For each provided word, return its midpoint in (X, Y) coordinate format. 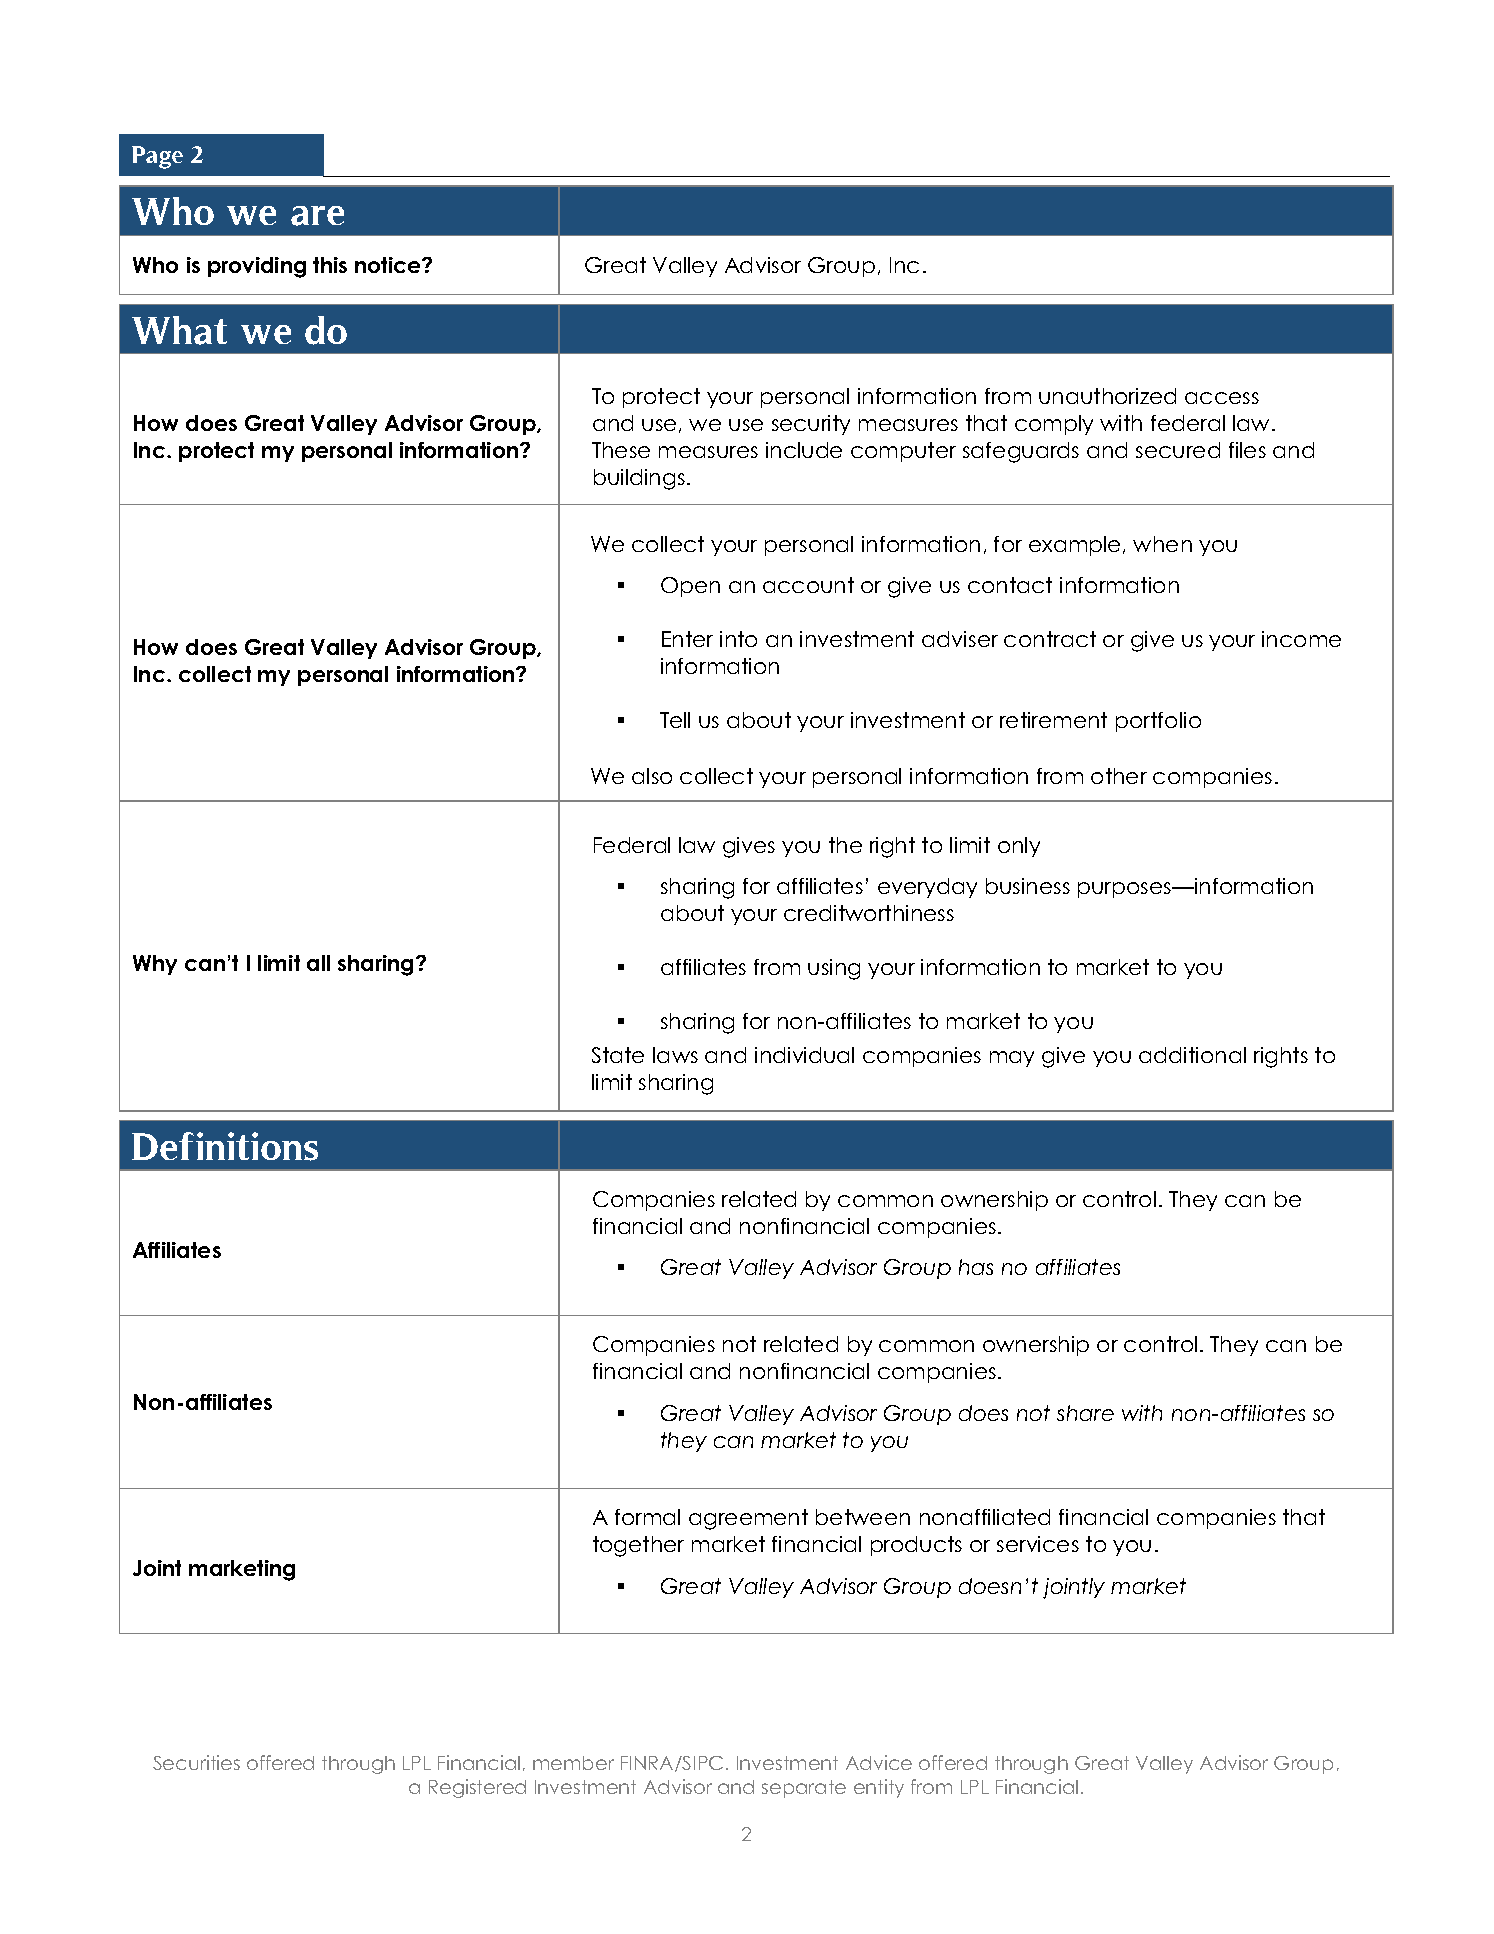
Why (155, 965)
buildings (639, 479)
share (1085, 1413)
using (834, 969)
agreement (748, 1519)
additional (1192, 1055)
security (811, 425)
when (1162, 544)
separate (804, 1789)
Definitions (225, 1146)
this (330, 265)
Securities (196, 1762)
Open (690, 587)
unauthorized (1107, 396)
